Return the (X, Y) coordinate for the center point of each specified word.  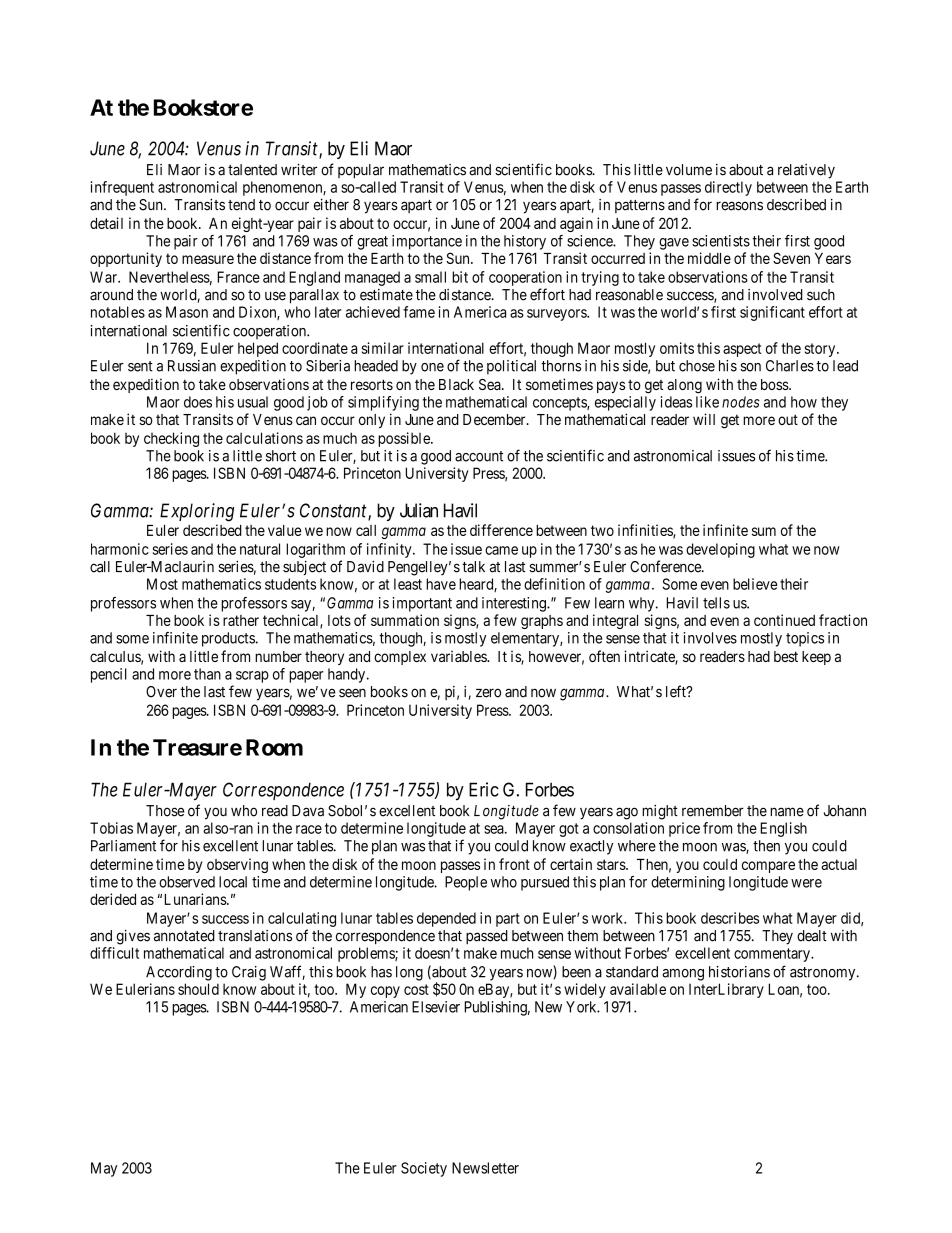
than (207, 674)
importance (427, 242)
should (198, 989)
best (786, 656)
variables (459, 656)
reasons (739, 206)
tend (241, 205)
